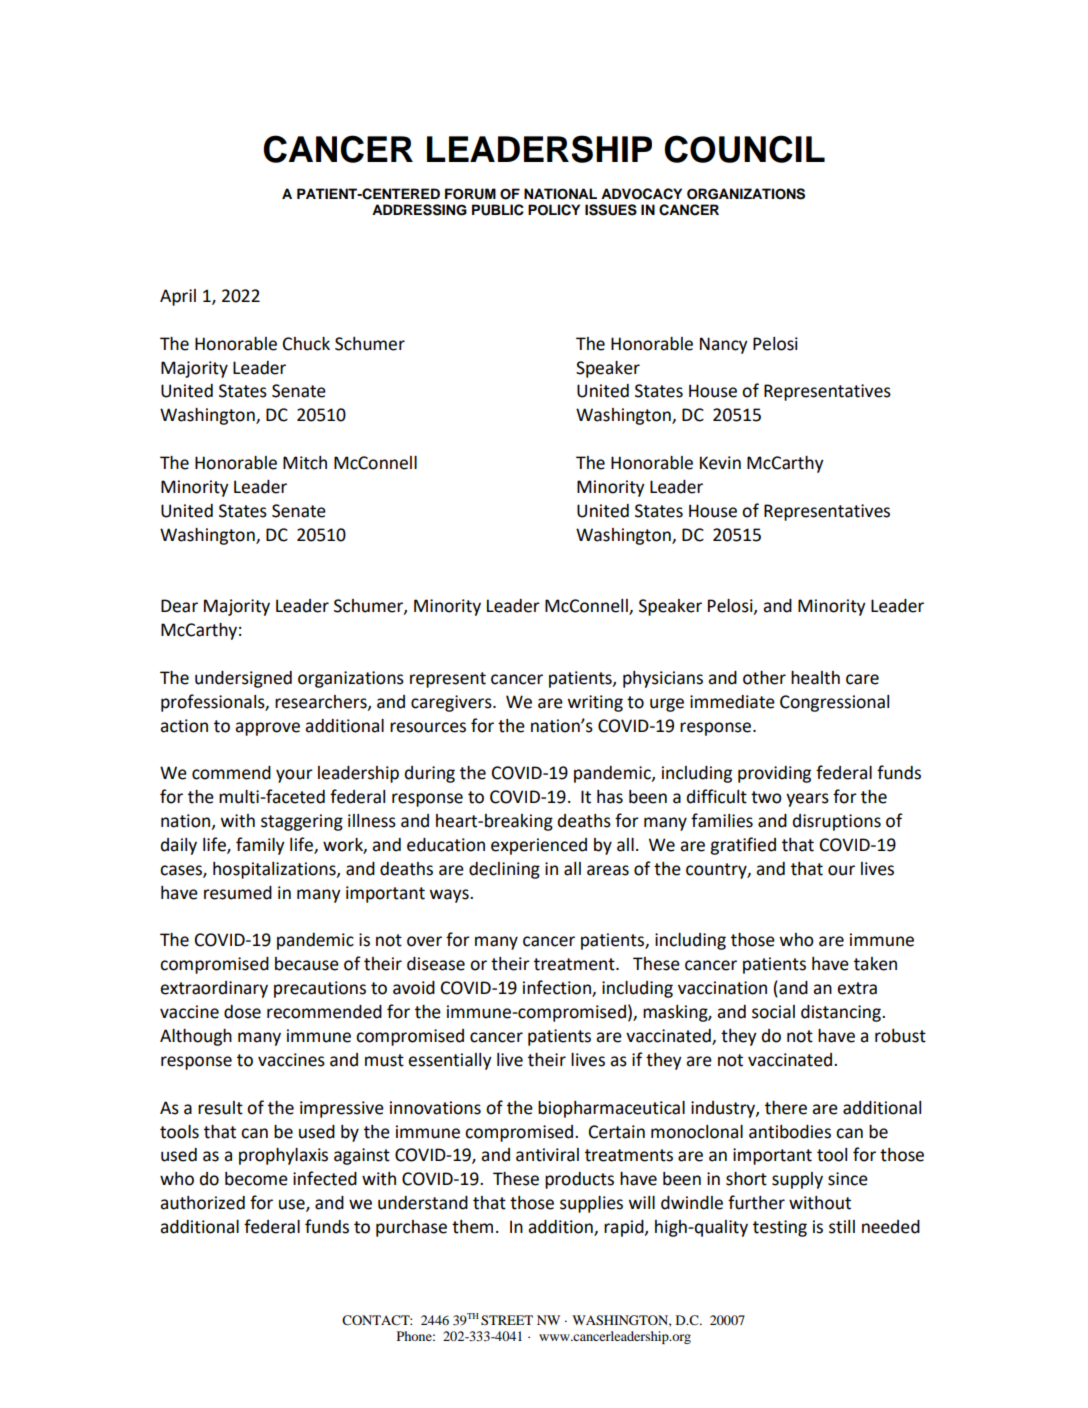  Describe the element at coordinates (744, 149) in the image. I see `COUNCIL` at that location.
